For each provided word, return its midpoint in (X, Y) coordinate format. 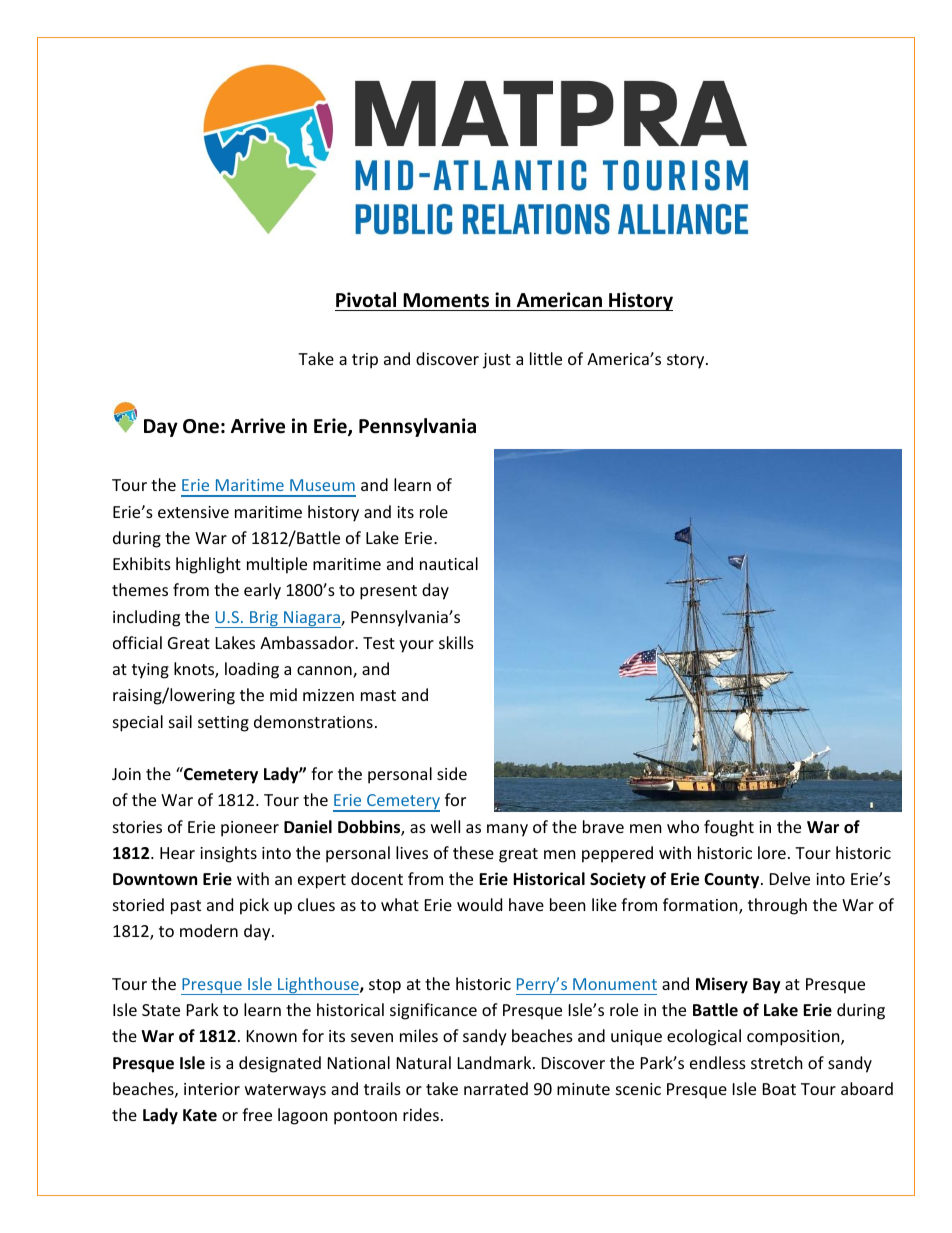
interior (212, 1089)
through (777, 906)
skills (456, 642)
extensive (193, 512)
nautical (449, 563)
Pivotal (366, 300)
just (497, 361)
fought (729, 828)
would (479, 904)
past (186, 907)
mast (378, 695)
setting (223, 724)
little (546, 358)
